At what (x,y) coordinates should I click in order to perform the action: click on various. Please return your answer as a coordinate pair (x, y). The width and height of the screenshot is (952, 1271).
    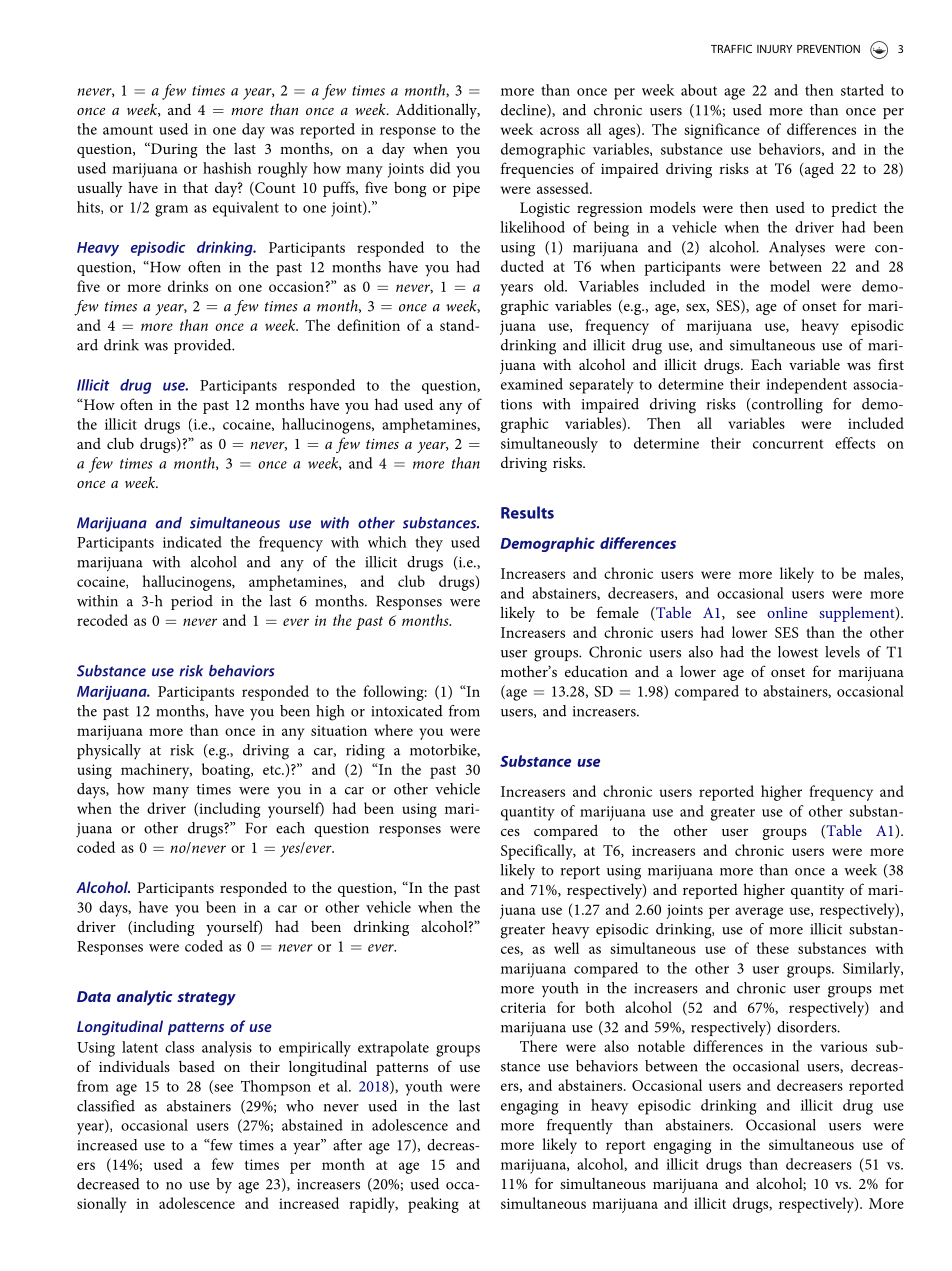
    Looking at the image, I should click on (843, 1046).
